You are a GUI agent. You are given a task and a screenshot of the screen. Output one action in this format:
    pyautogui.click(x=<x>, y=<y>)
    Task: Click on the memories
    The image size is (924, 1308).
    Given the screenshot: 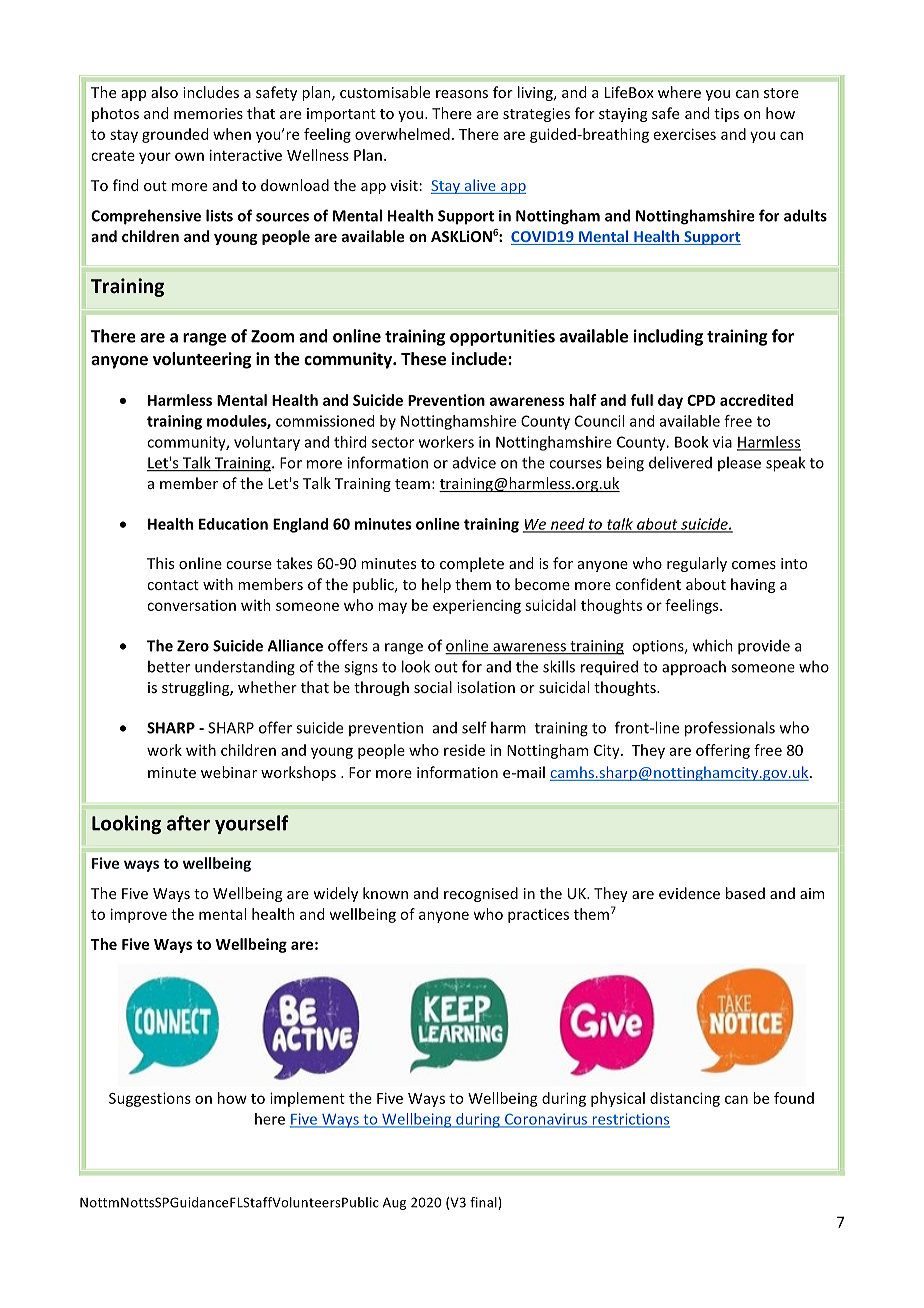 What is the action you would take?
    pyautogui.click(x=208, y=113)
